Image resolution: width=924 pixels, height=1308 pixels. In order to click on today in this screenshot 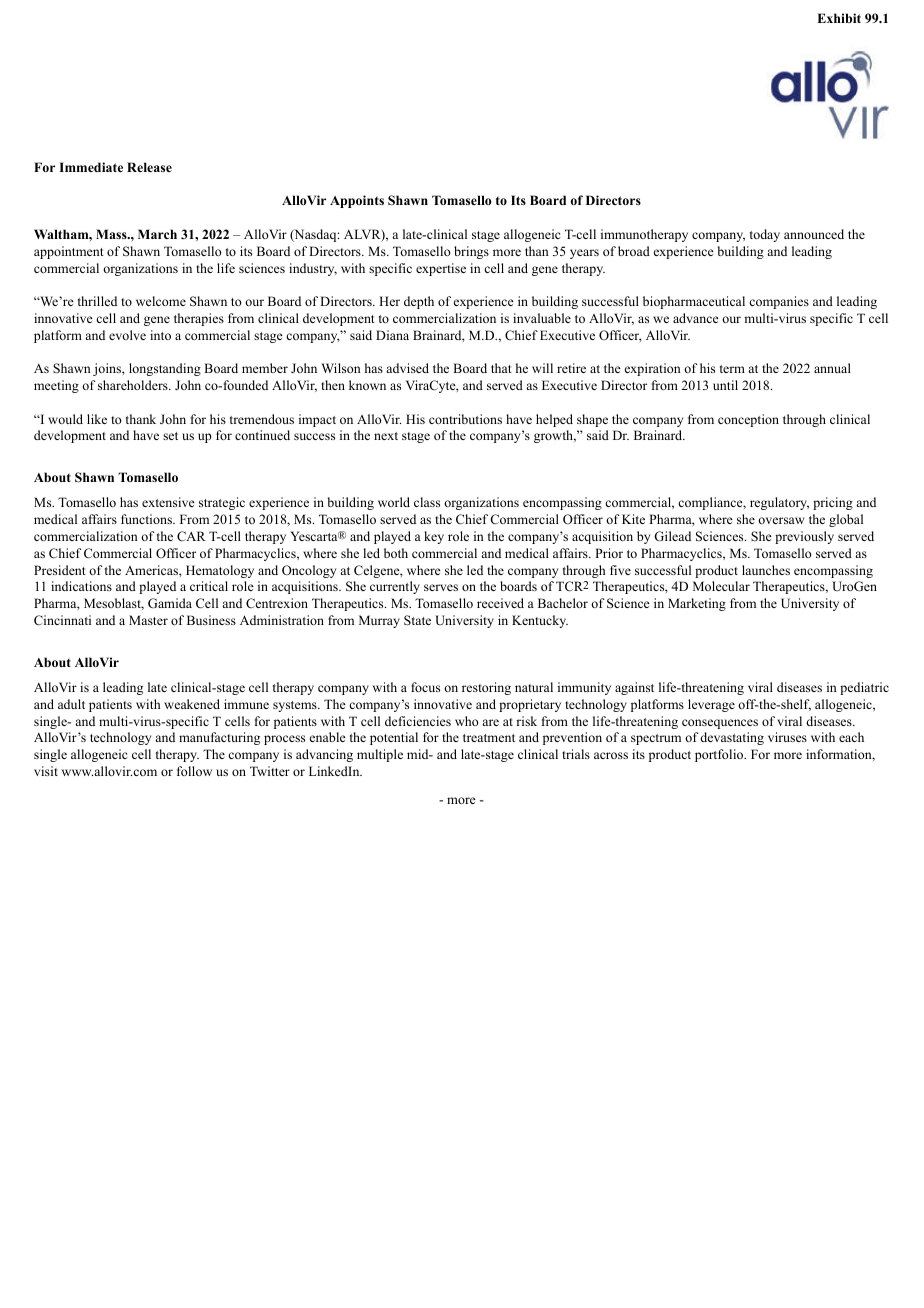, I will do `click(765, 235)`.
